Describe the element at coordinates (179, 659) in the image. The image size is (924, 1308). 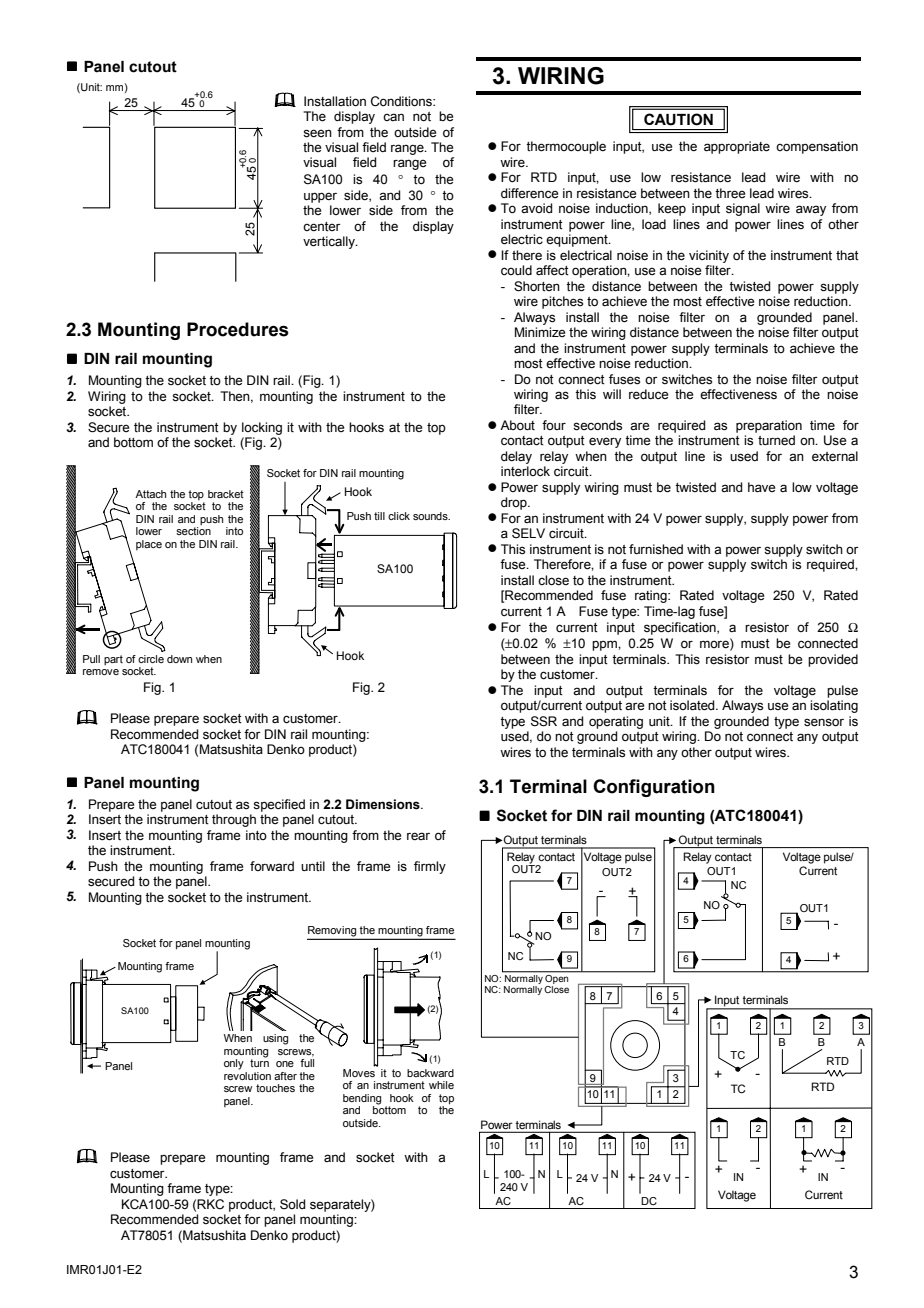
I see `down` at that location.
